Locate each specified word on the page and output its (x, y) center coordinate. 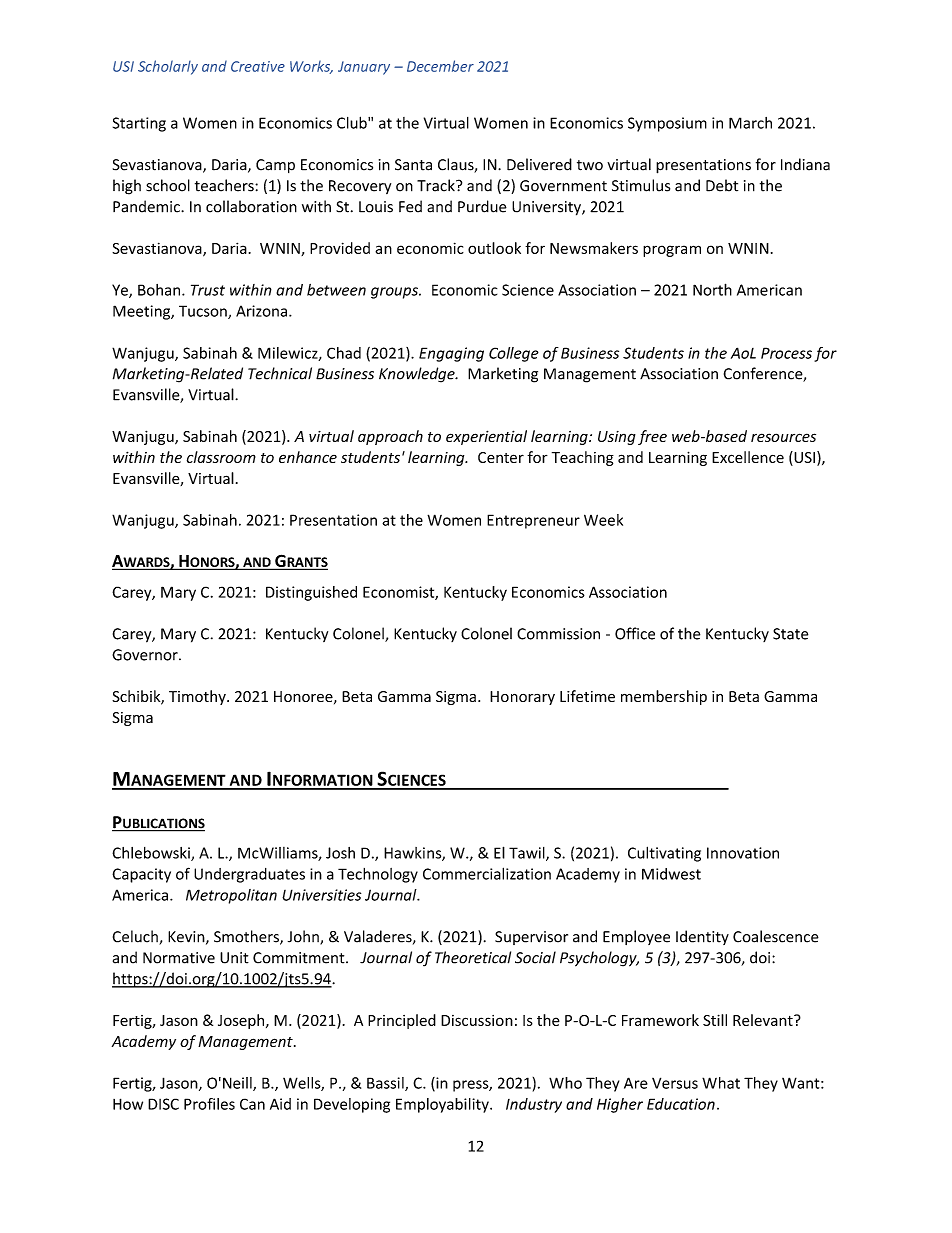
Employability (443, 1105)
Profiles (209, 1104)
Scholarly (168, 67)
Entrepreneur (533, 521)
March (750, 123)
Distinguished (311, 593)
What (721, 1083)
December (440, 66)
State (790, 634)
